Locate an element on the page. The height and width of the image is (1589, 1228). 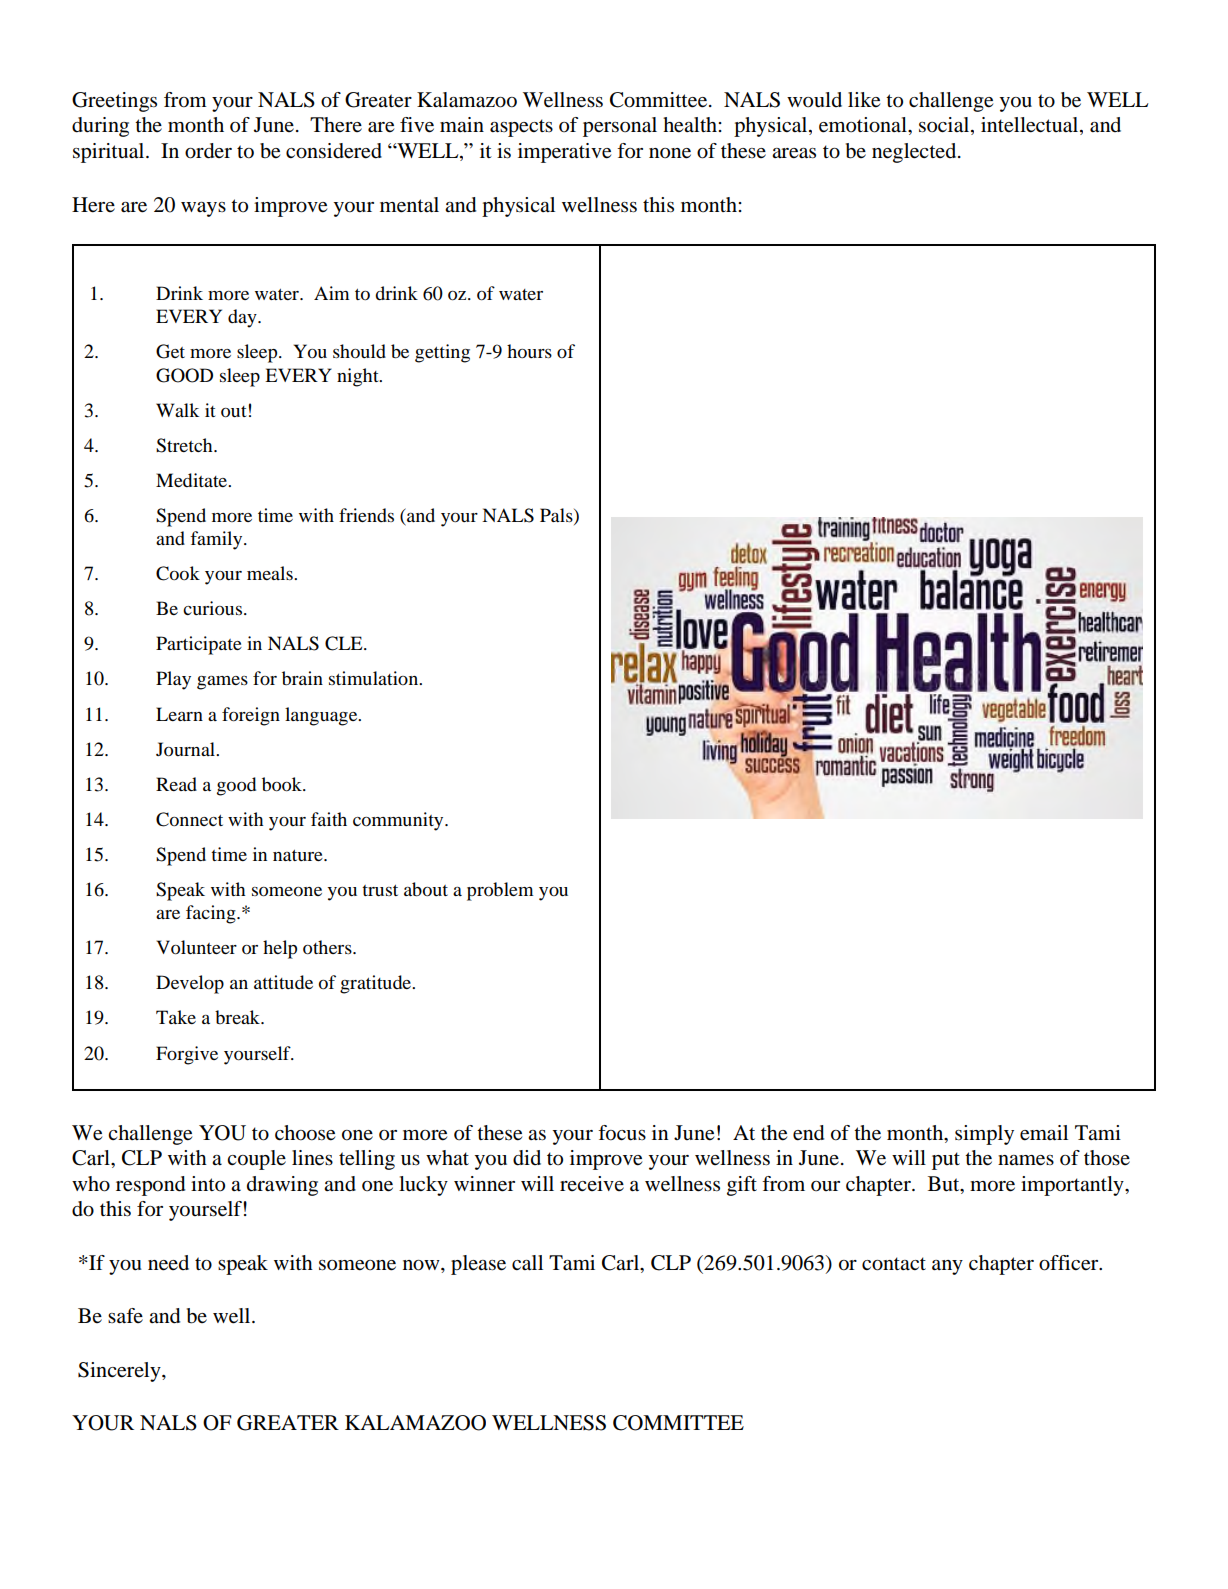
curious is located at coordinates (212, 608).
